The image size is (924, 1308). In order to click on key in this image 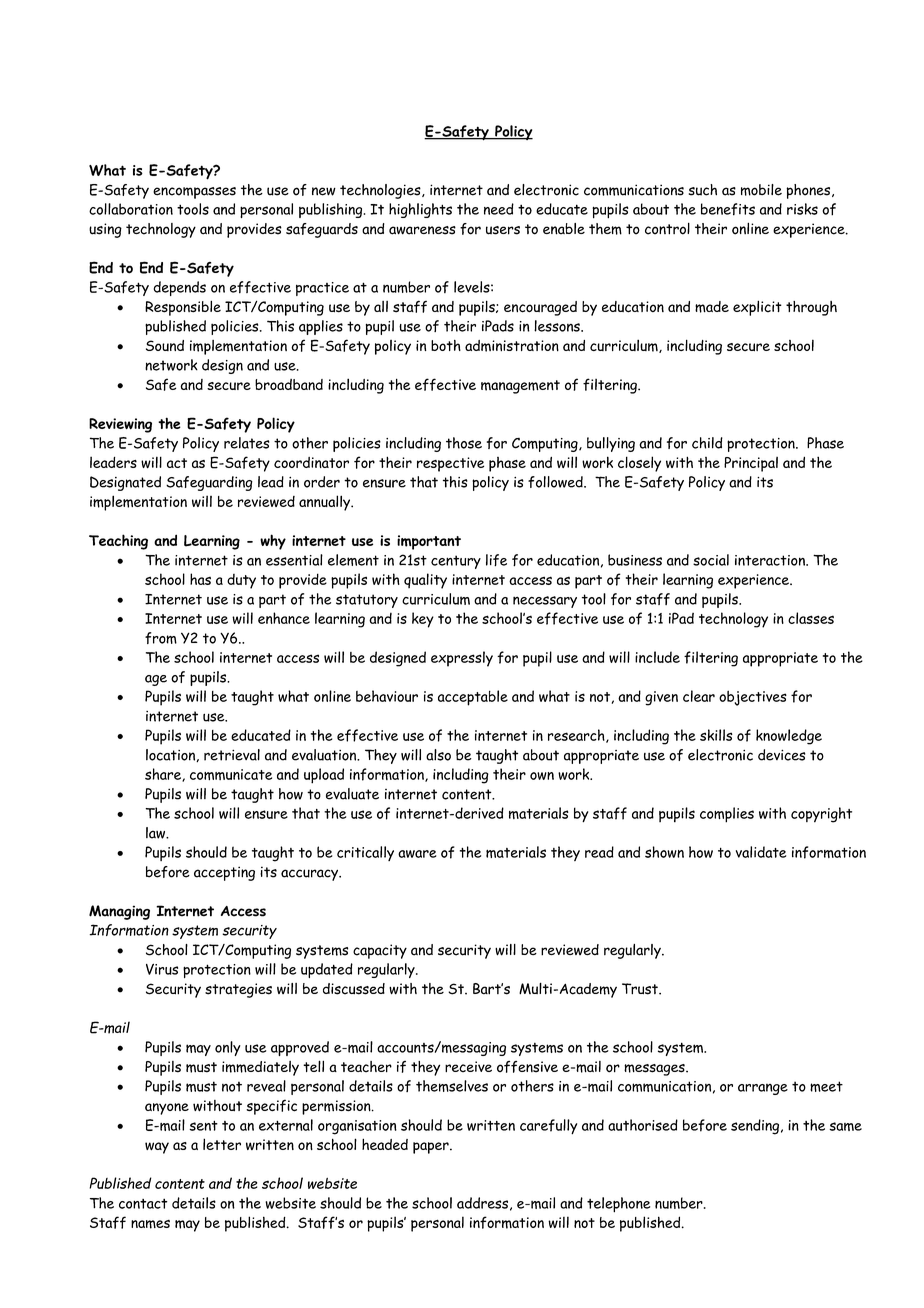, I will do `click(423, 620)`.
